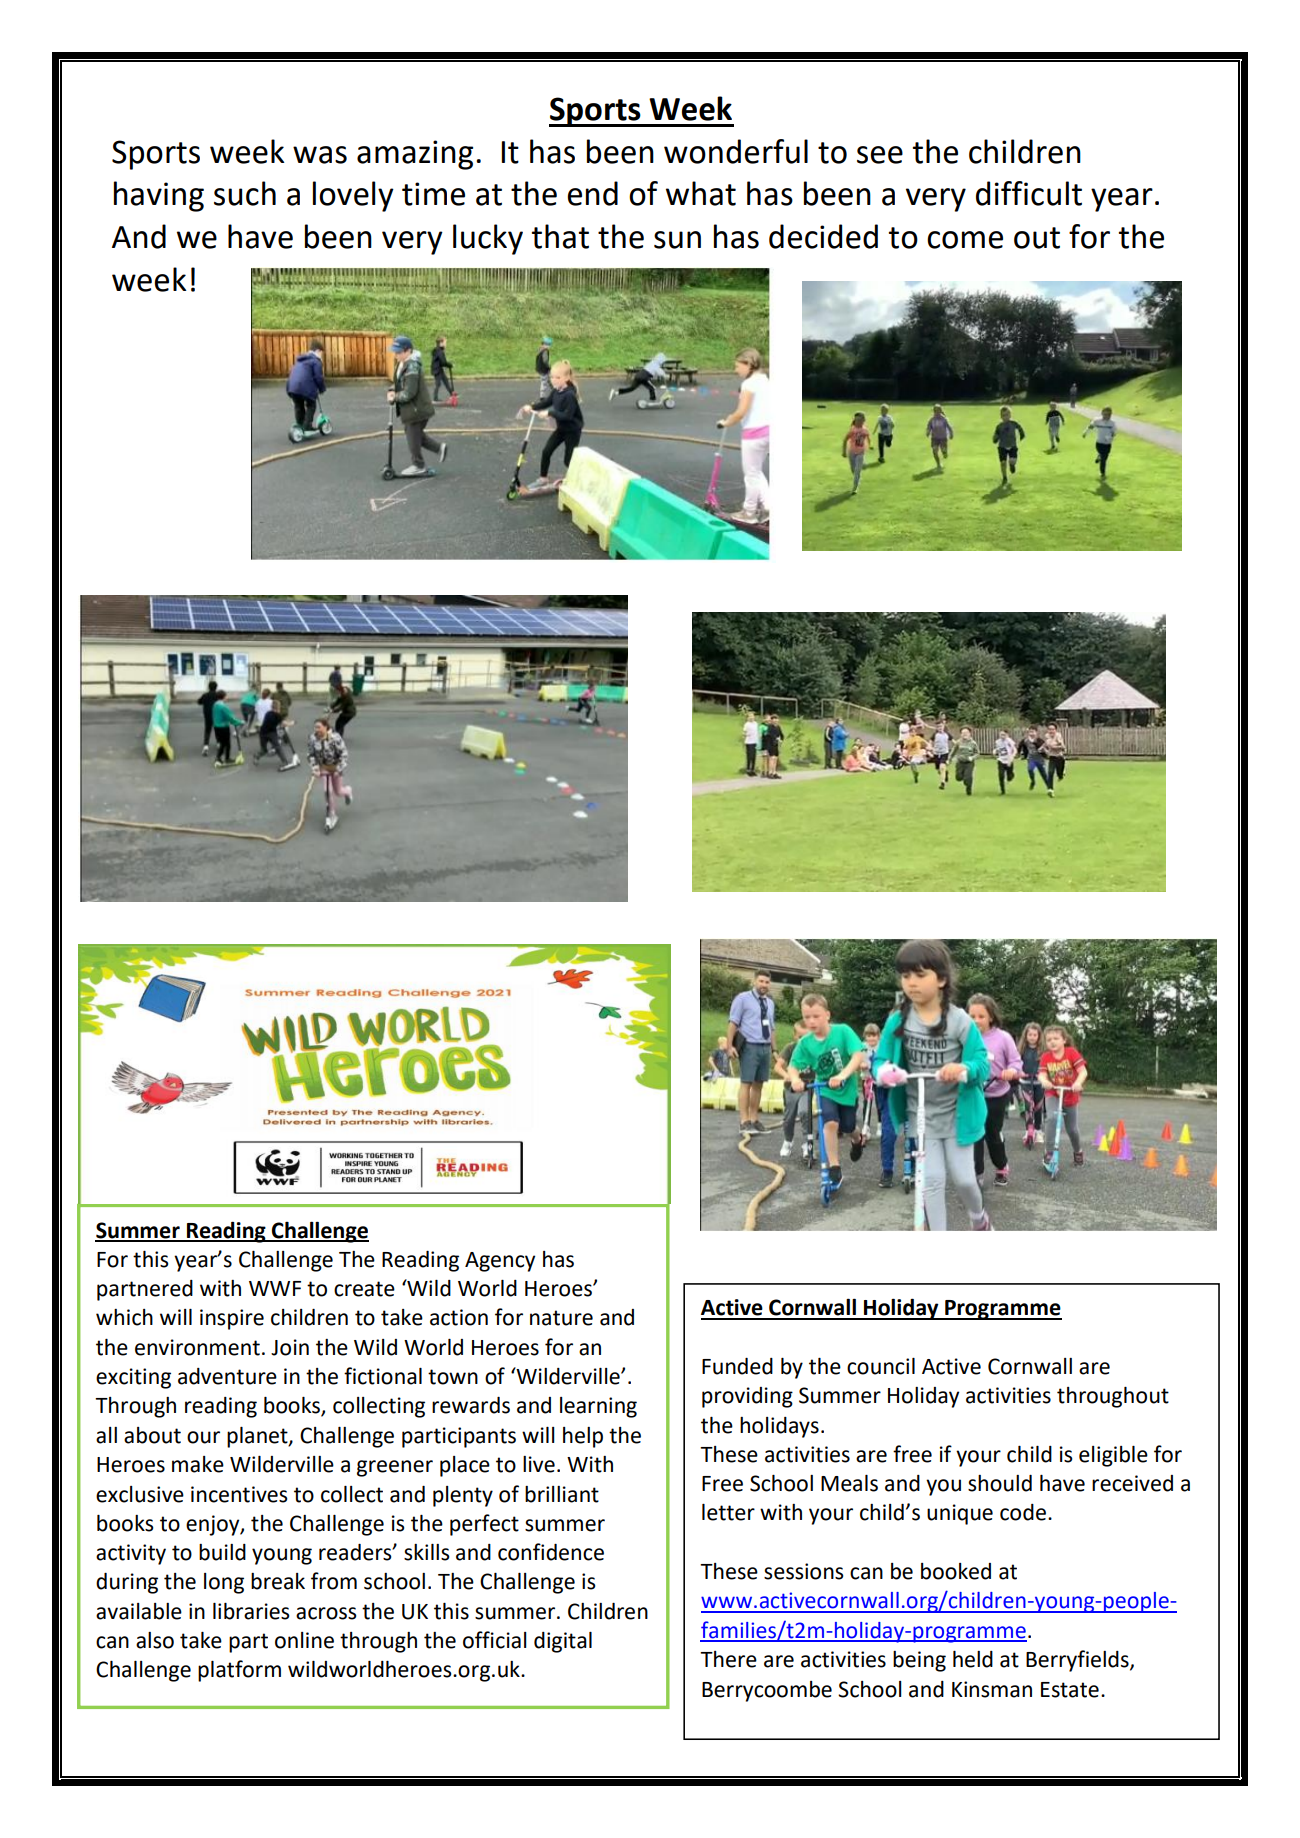  I want to click on come, so click(965, 240).
